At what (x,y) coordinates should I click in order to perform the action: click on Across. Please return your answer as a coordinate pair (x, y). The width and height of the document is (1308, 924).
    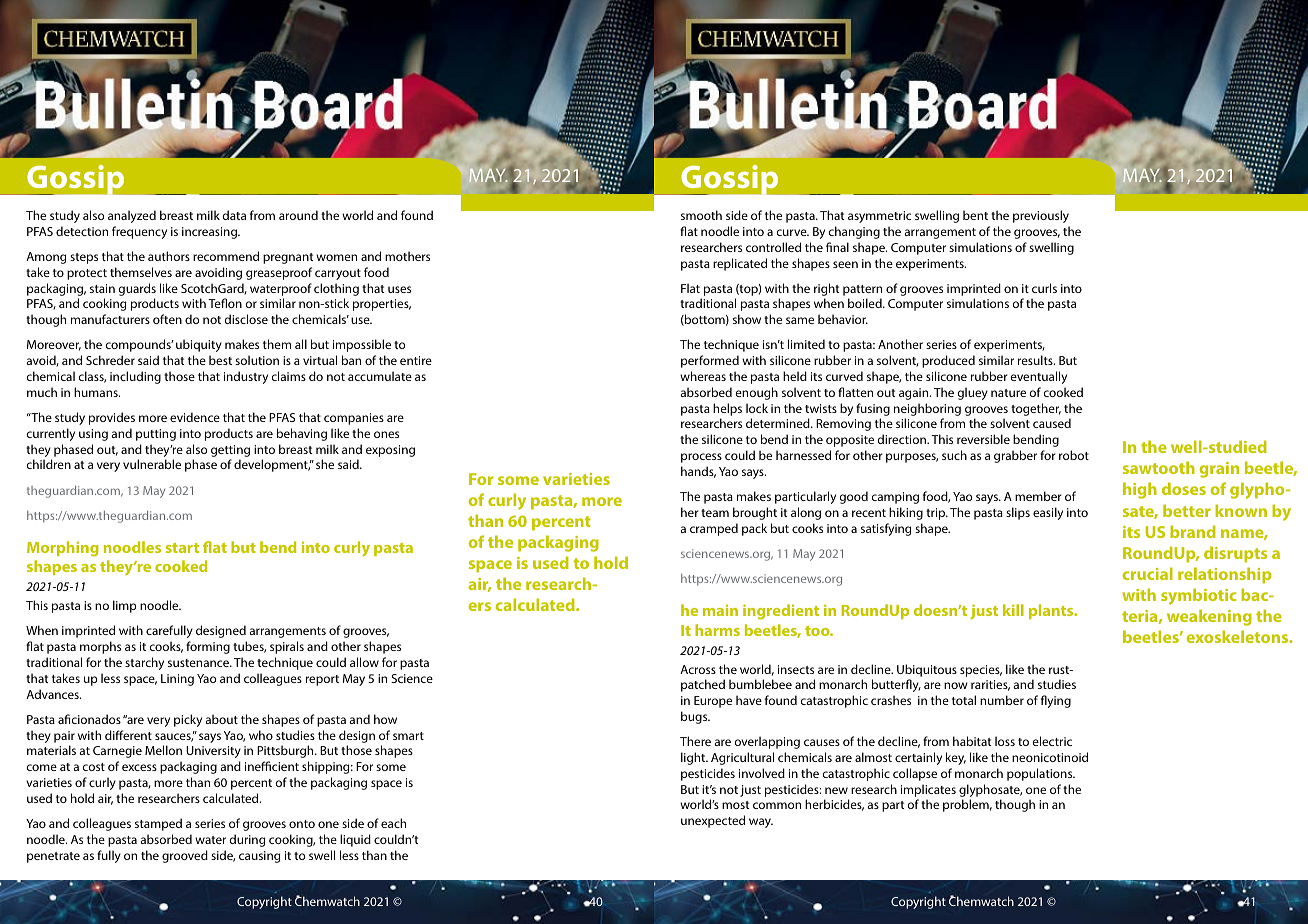
    Looking at the image, I should click on (698, 669).
